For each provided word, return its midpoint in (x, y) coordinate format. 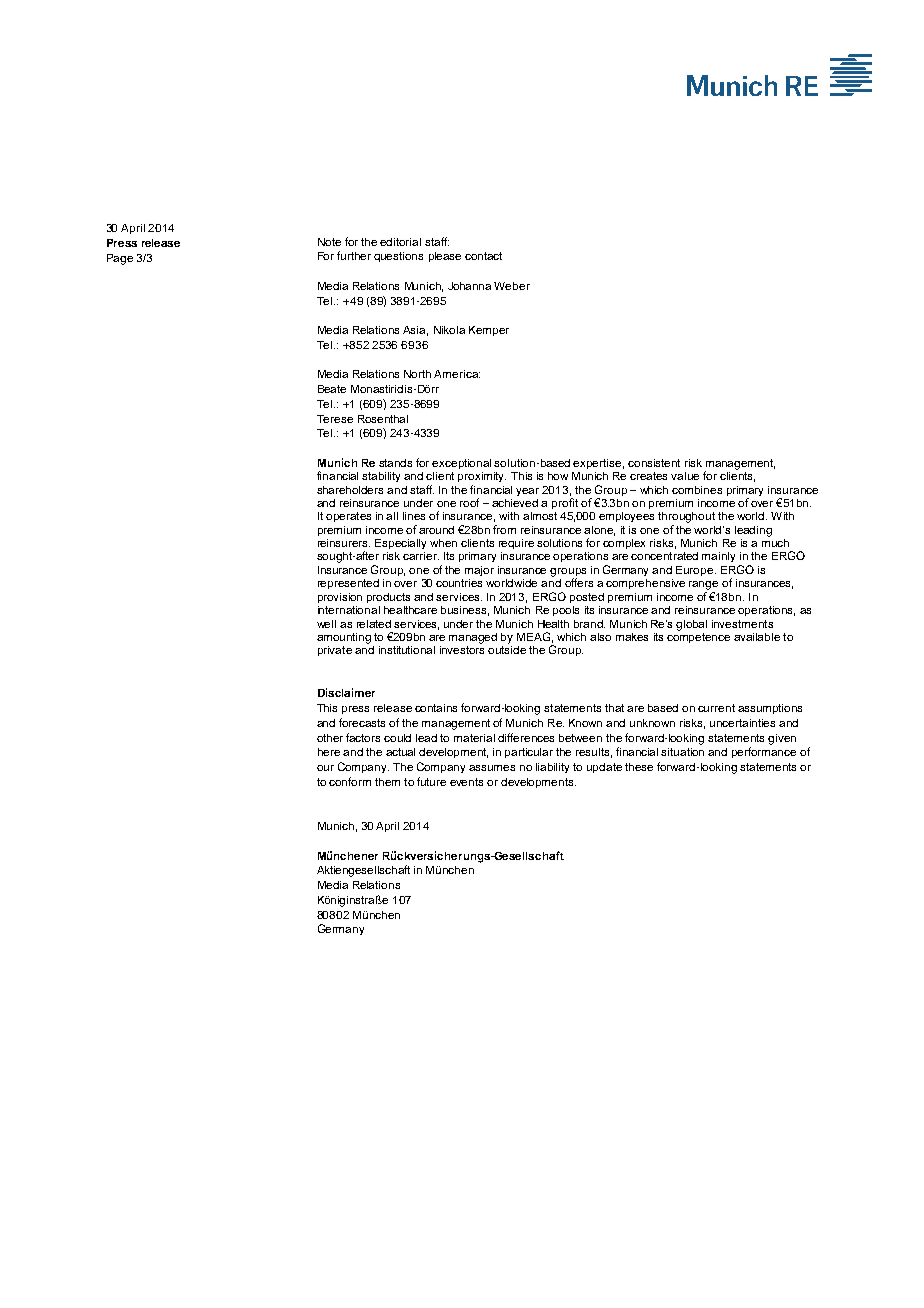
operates (348, 517)
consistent (654, 463)
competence (698, 636)
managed (473, 638)
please (445, 257)
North (417, 374)
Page (120, 259)
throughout (686, 517)
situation (682, 752)
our (325, 768)
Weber (512, 286)
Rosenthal (383, 419)
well (326, 624)
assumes (492, 768)
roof (469, 502)
